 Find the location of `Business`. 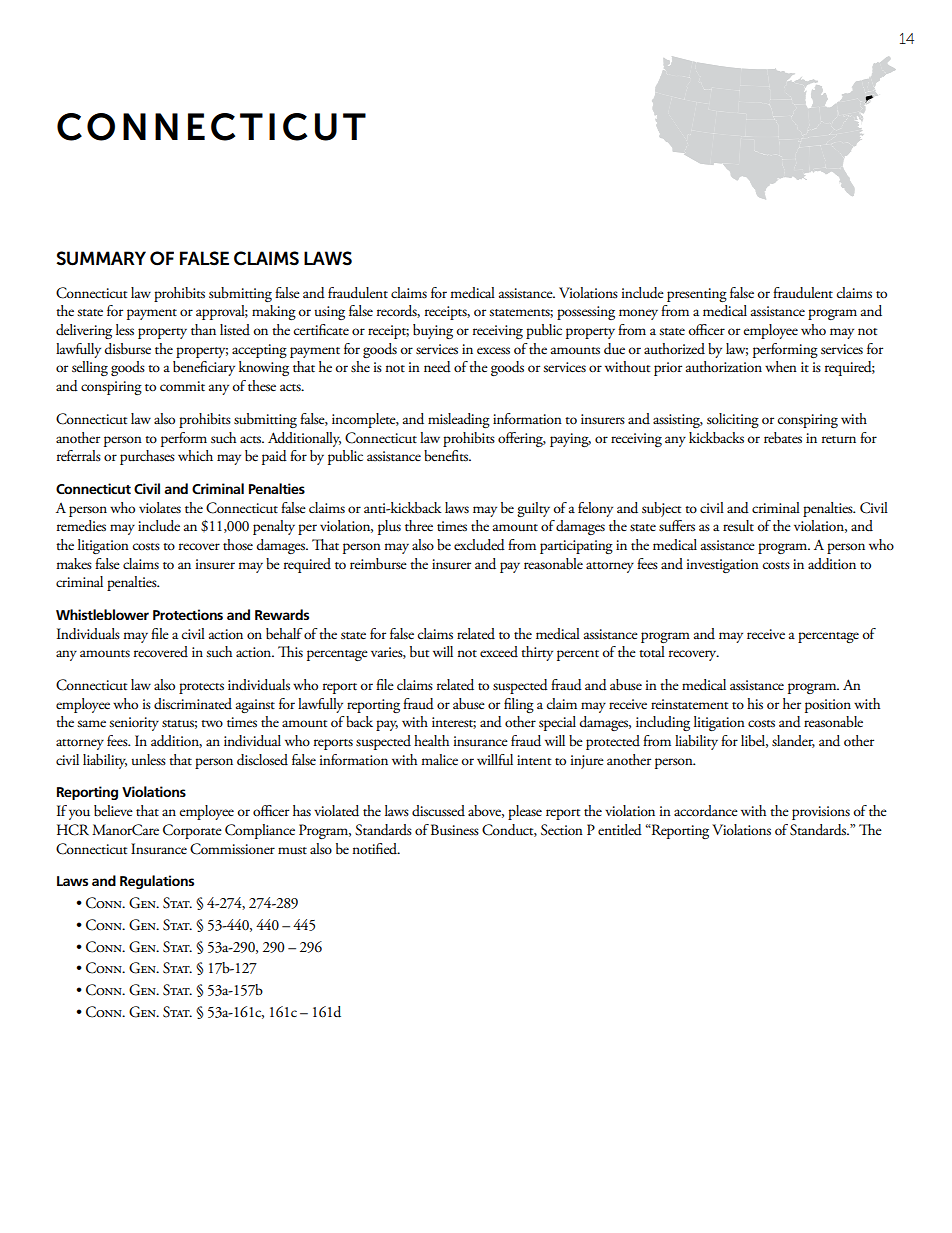

Business is located at coordinates (455, 830).
